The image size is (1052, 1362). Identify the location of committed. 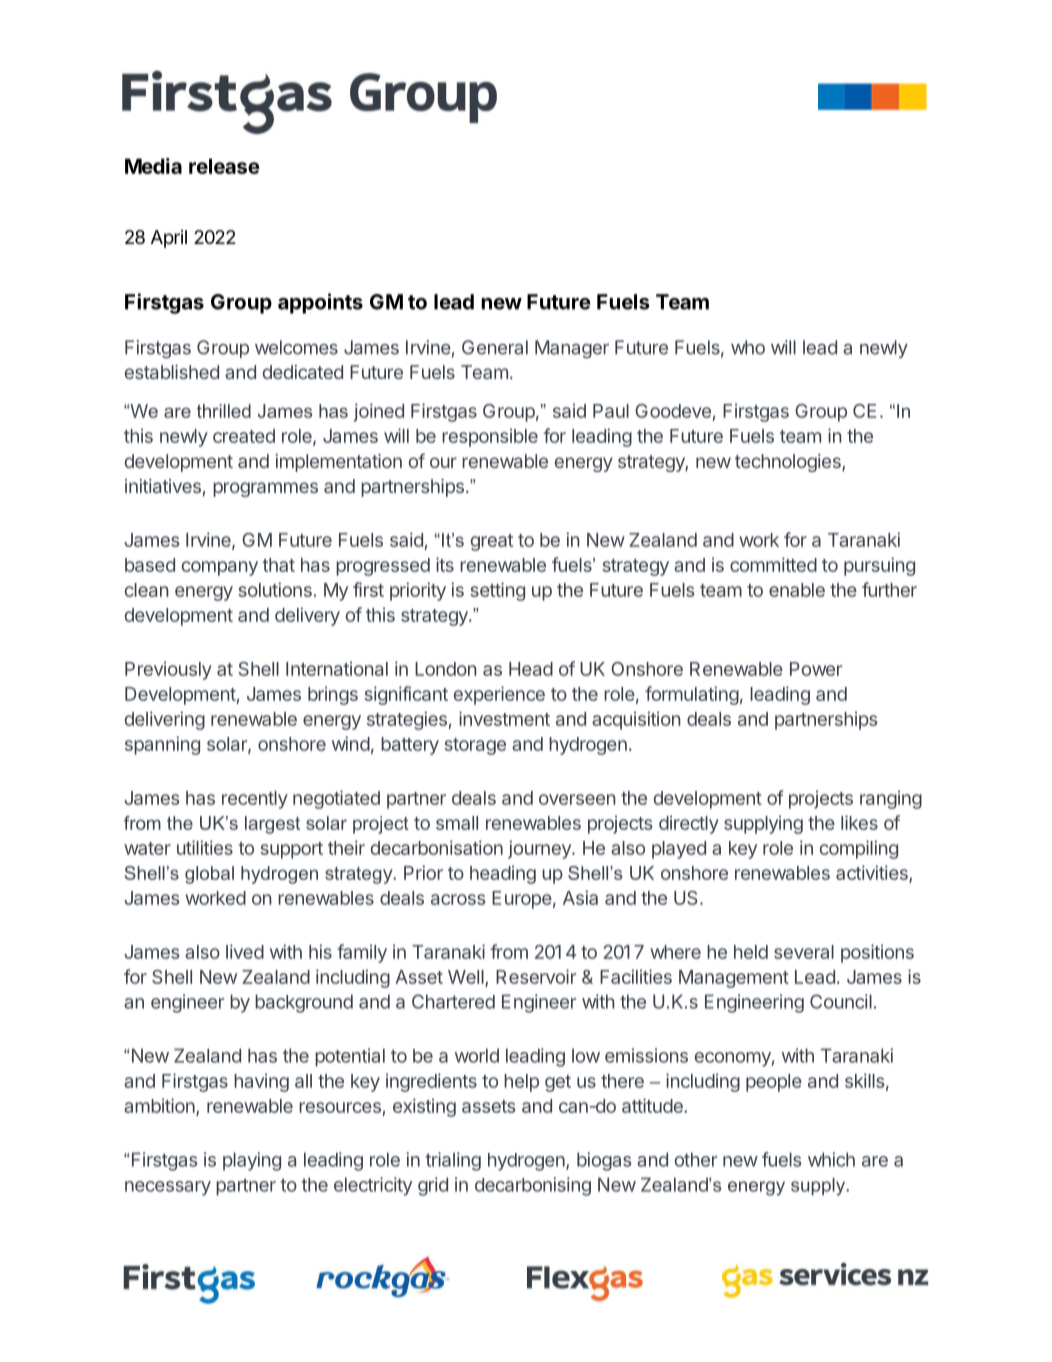
(773, 564).
